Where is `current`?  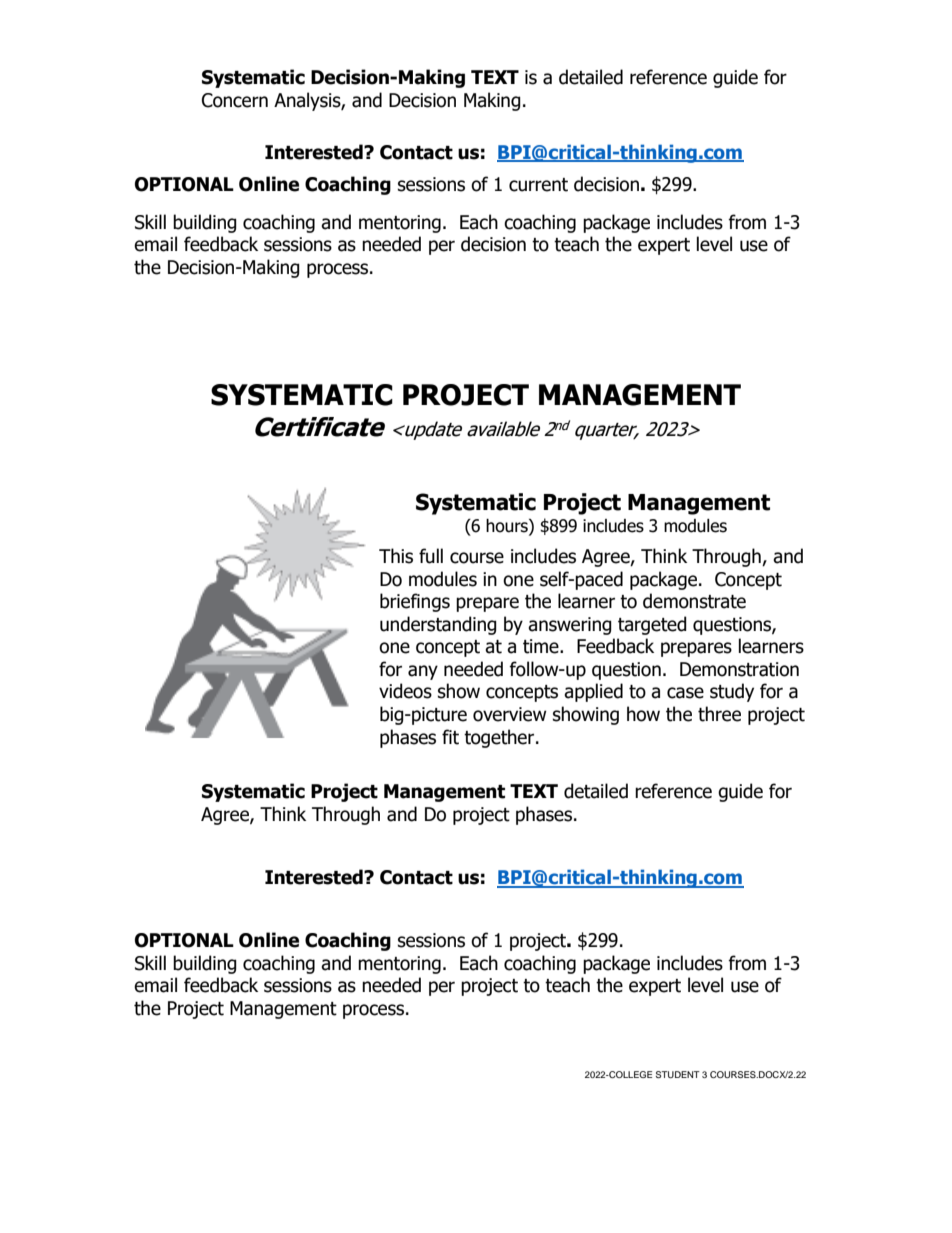
current is located at coordinates (538, 185).
